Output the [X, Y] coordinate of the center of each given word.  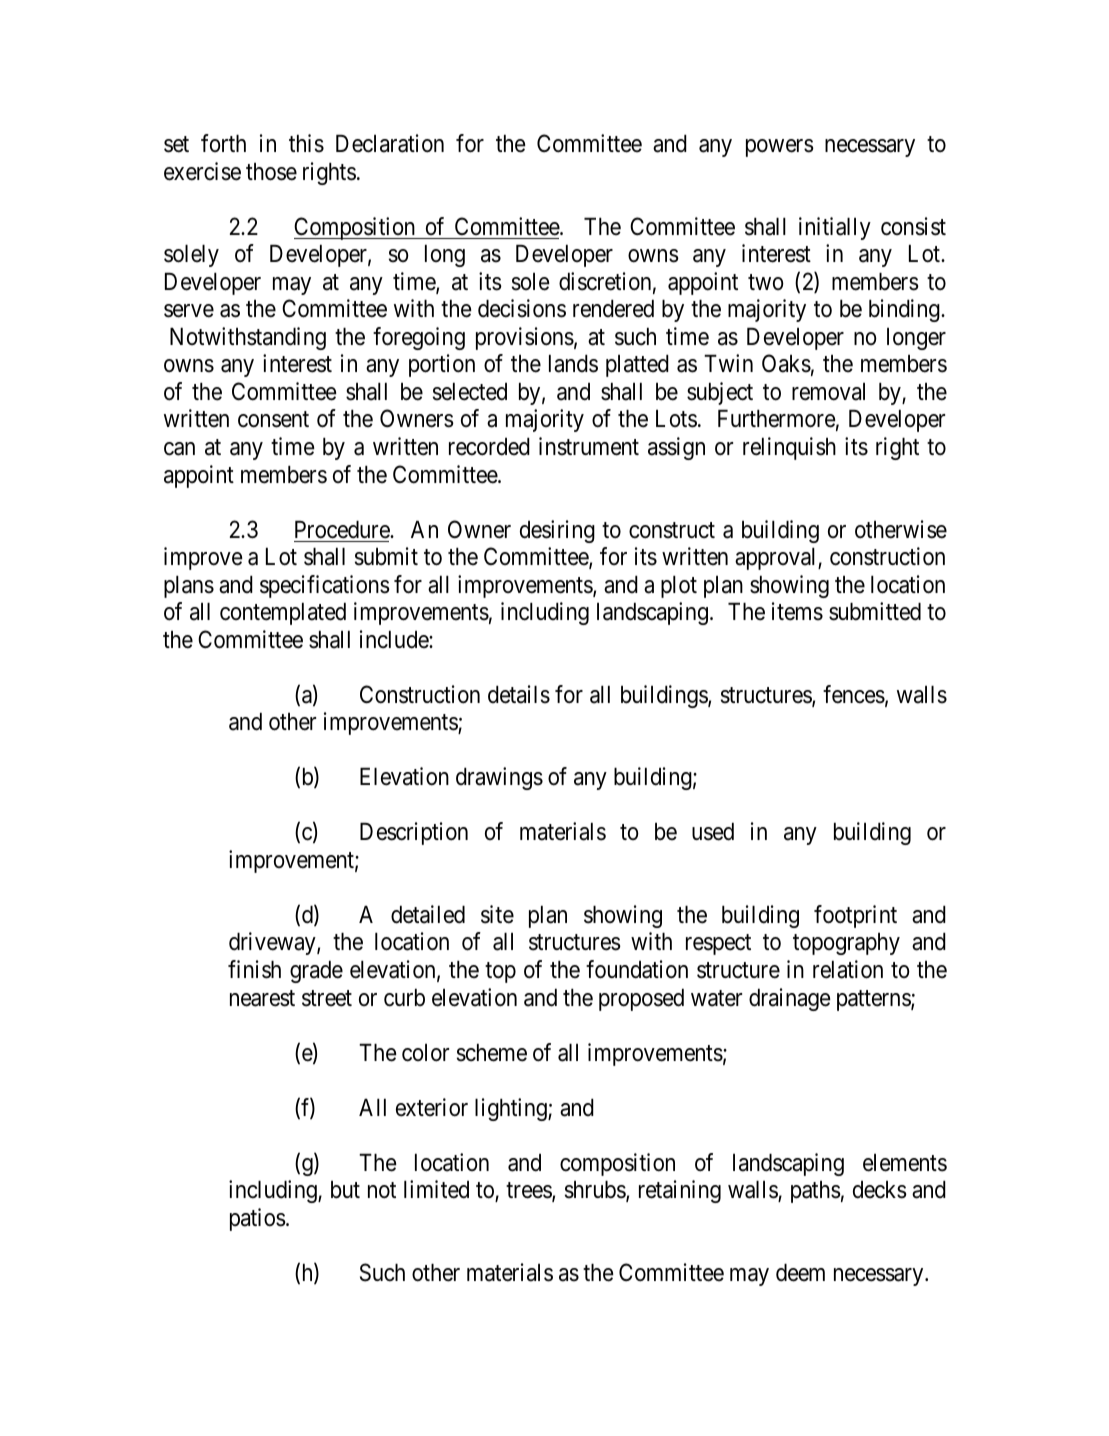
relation [848, 969]
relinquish [789, 448]
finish [254, 969]
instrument [589, 446]
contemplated [283, 614]
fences [854, 694]
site [497, 914]
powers [780, 148]
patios [258, 1219]
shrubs [596, 1191]
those [271, 172]
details [519, 694]
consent [273, 420]
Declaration [390, 143]
